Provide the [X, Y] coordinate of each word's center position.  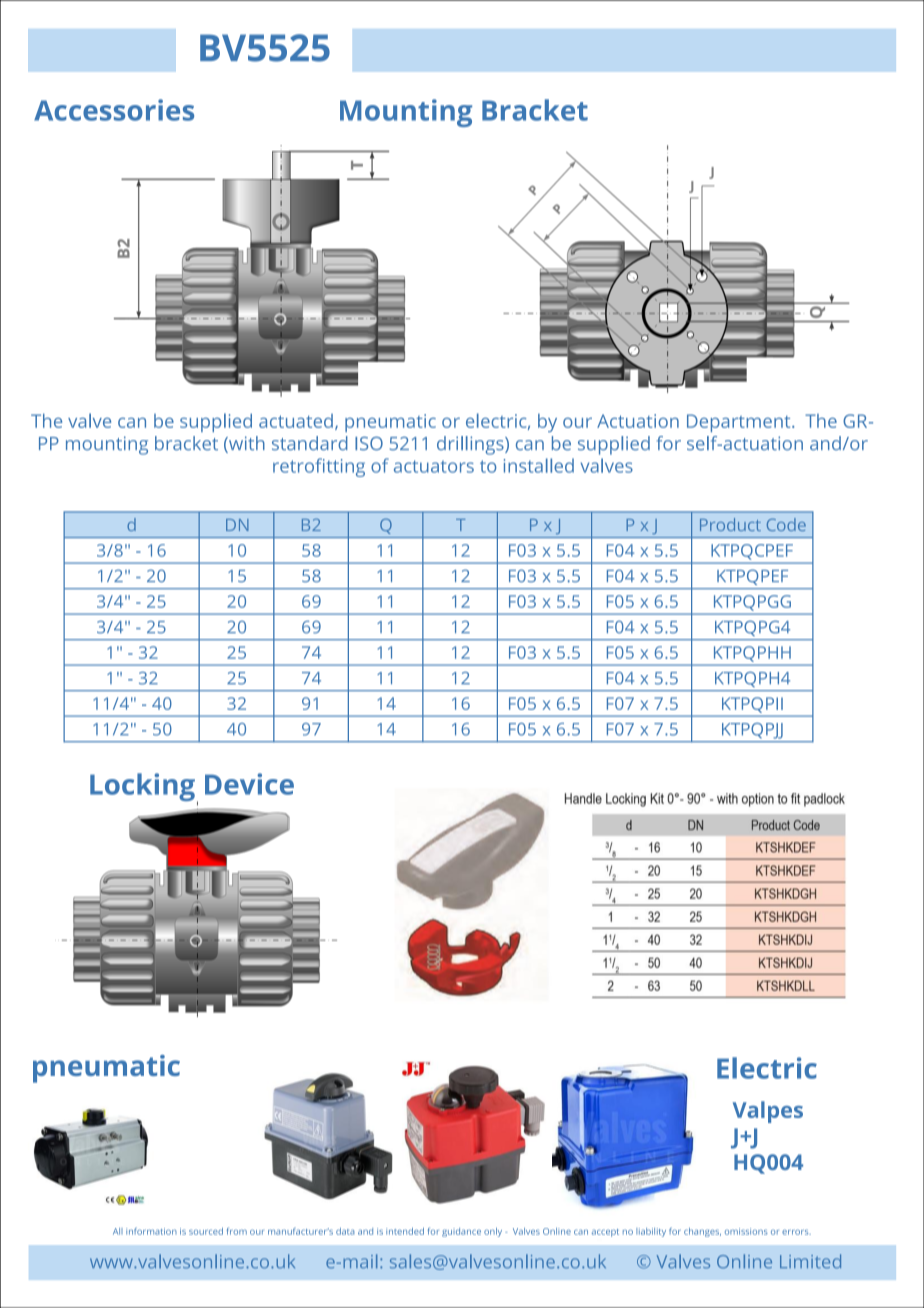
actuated [296, 421]
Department [740, 423]
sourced [206, 1231]
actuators [434, 466]
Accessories [114, 110]
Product [730, 524]
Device [249, 784]
